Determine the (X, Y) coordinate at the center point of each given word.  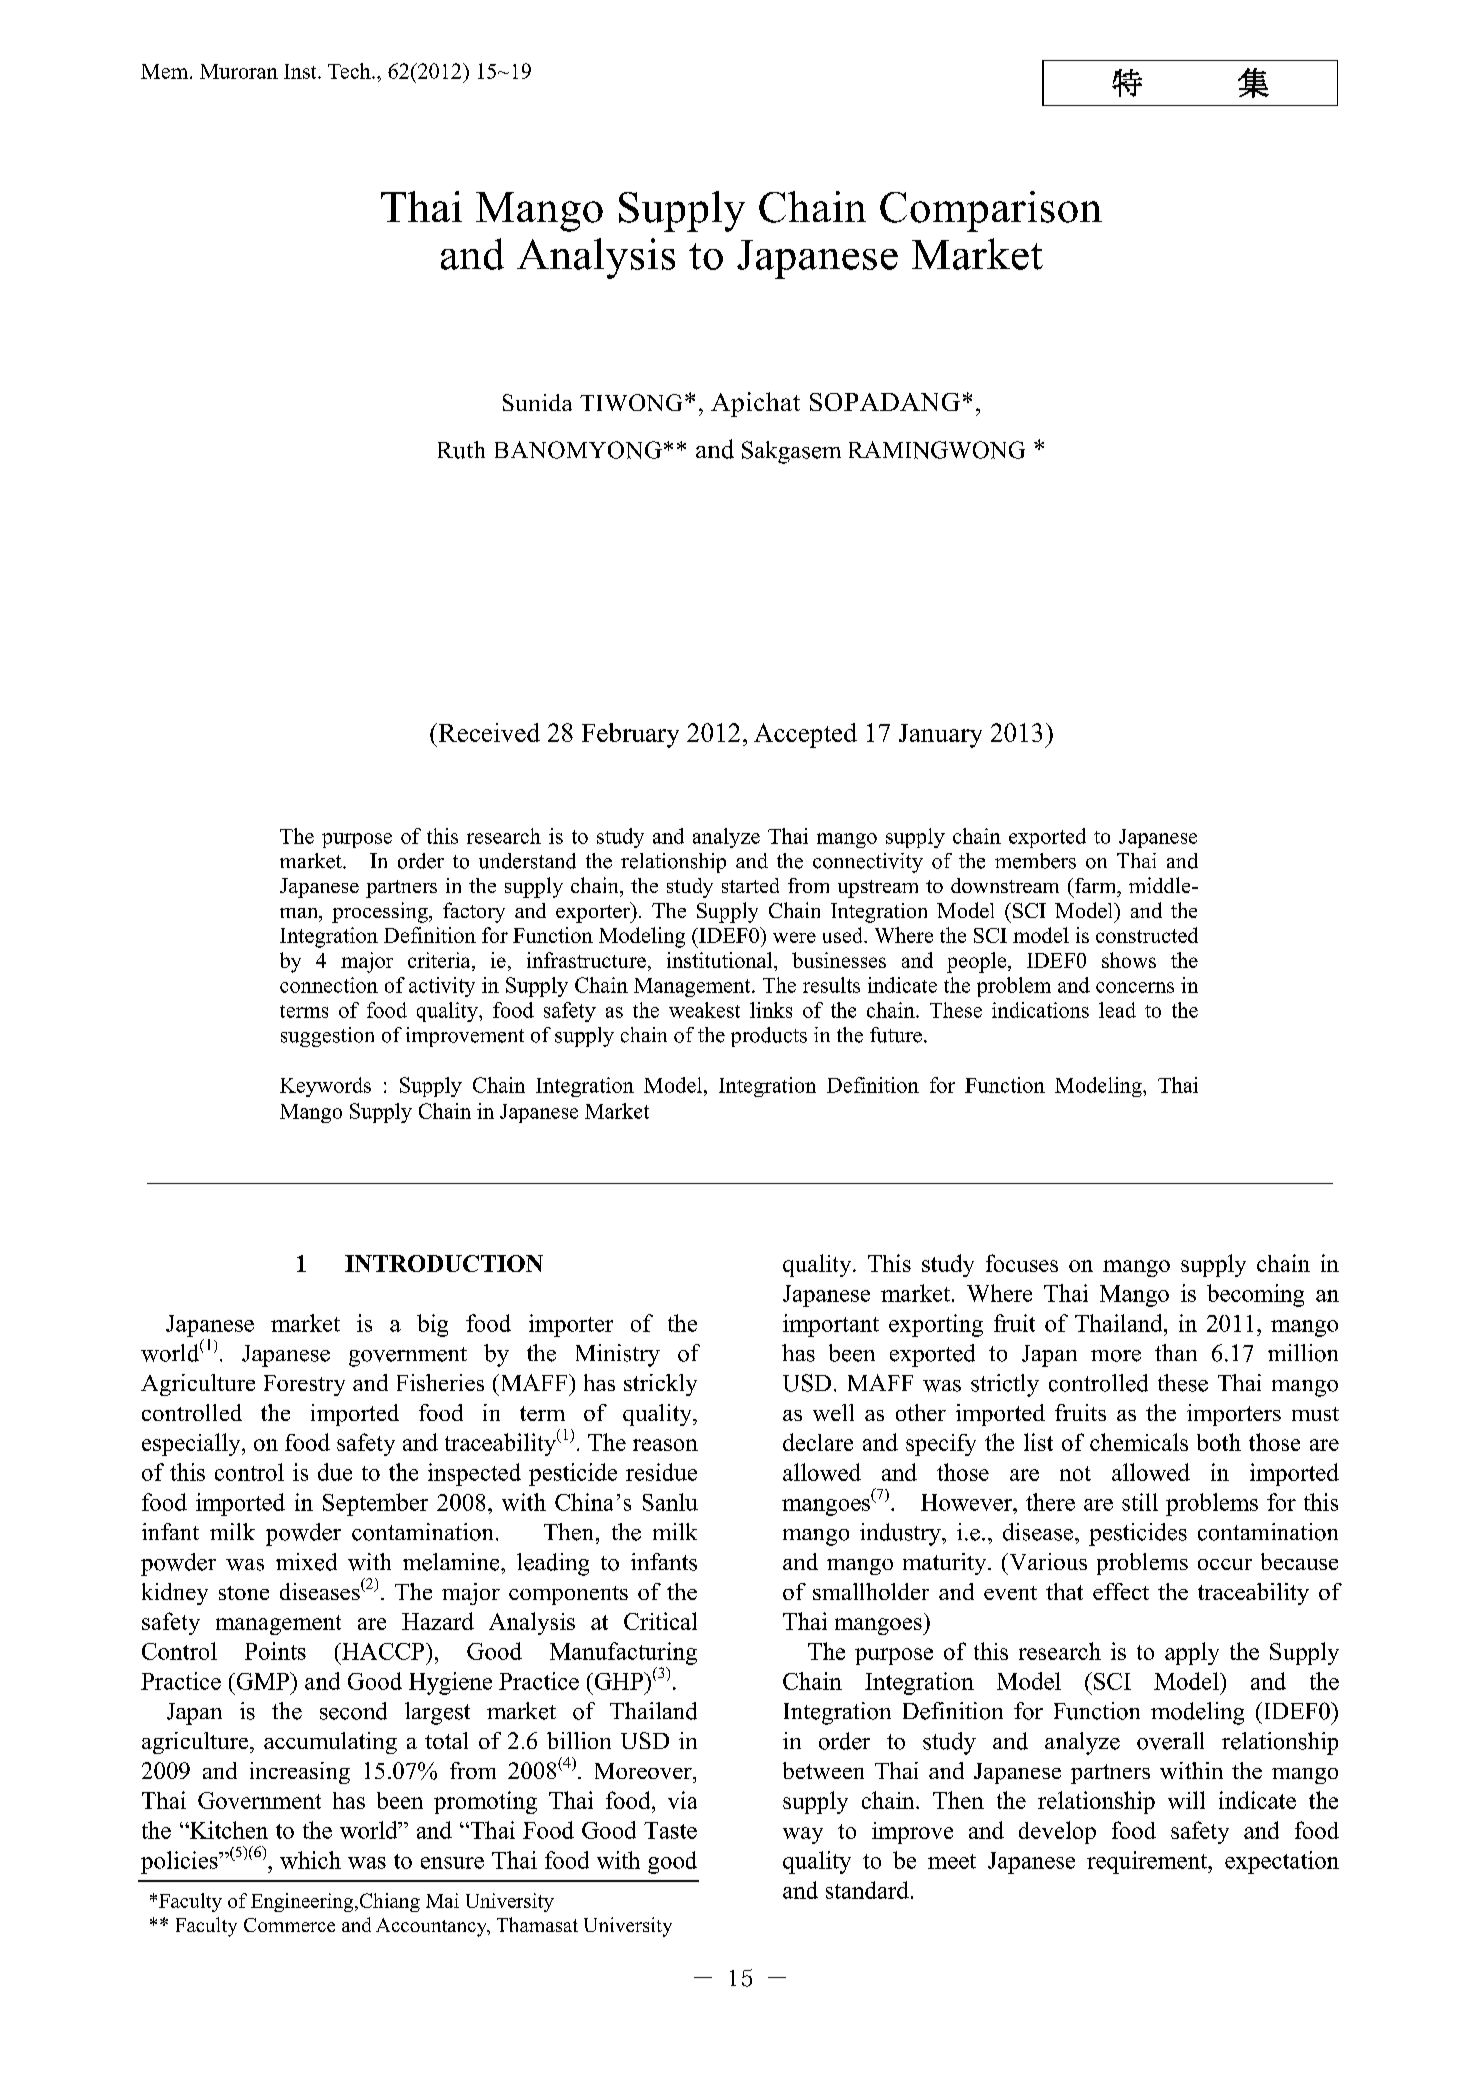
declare (818, 1442)
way (803, 1835)
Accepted (805, 735)
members (1035, 861)
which (310, 1860)
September (375, 1504)
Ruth (461, 450)
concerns (1135, 987)
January (940, 736)
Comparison (991, 211)
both (1219, 1442)
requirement (1148, 1862)
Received (488, 732)
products (769, 1037)
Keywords (325, 1087)
